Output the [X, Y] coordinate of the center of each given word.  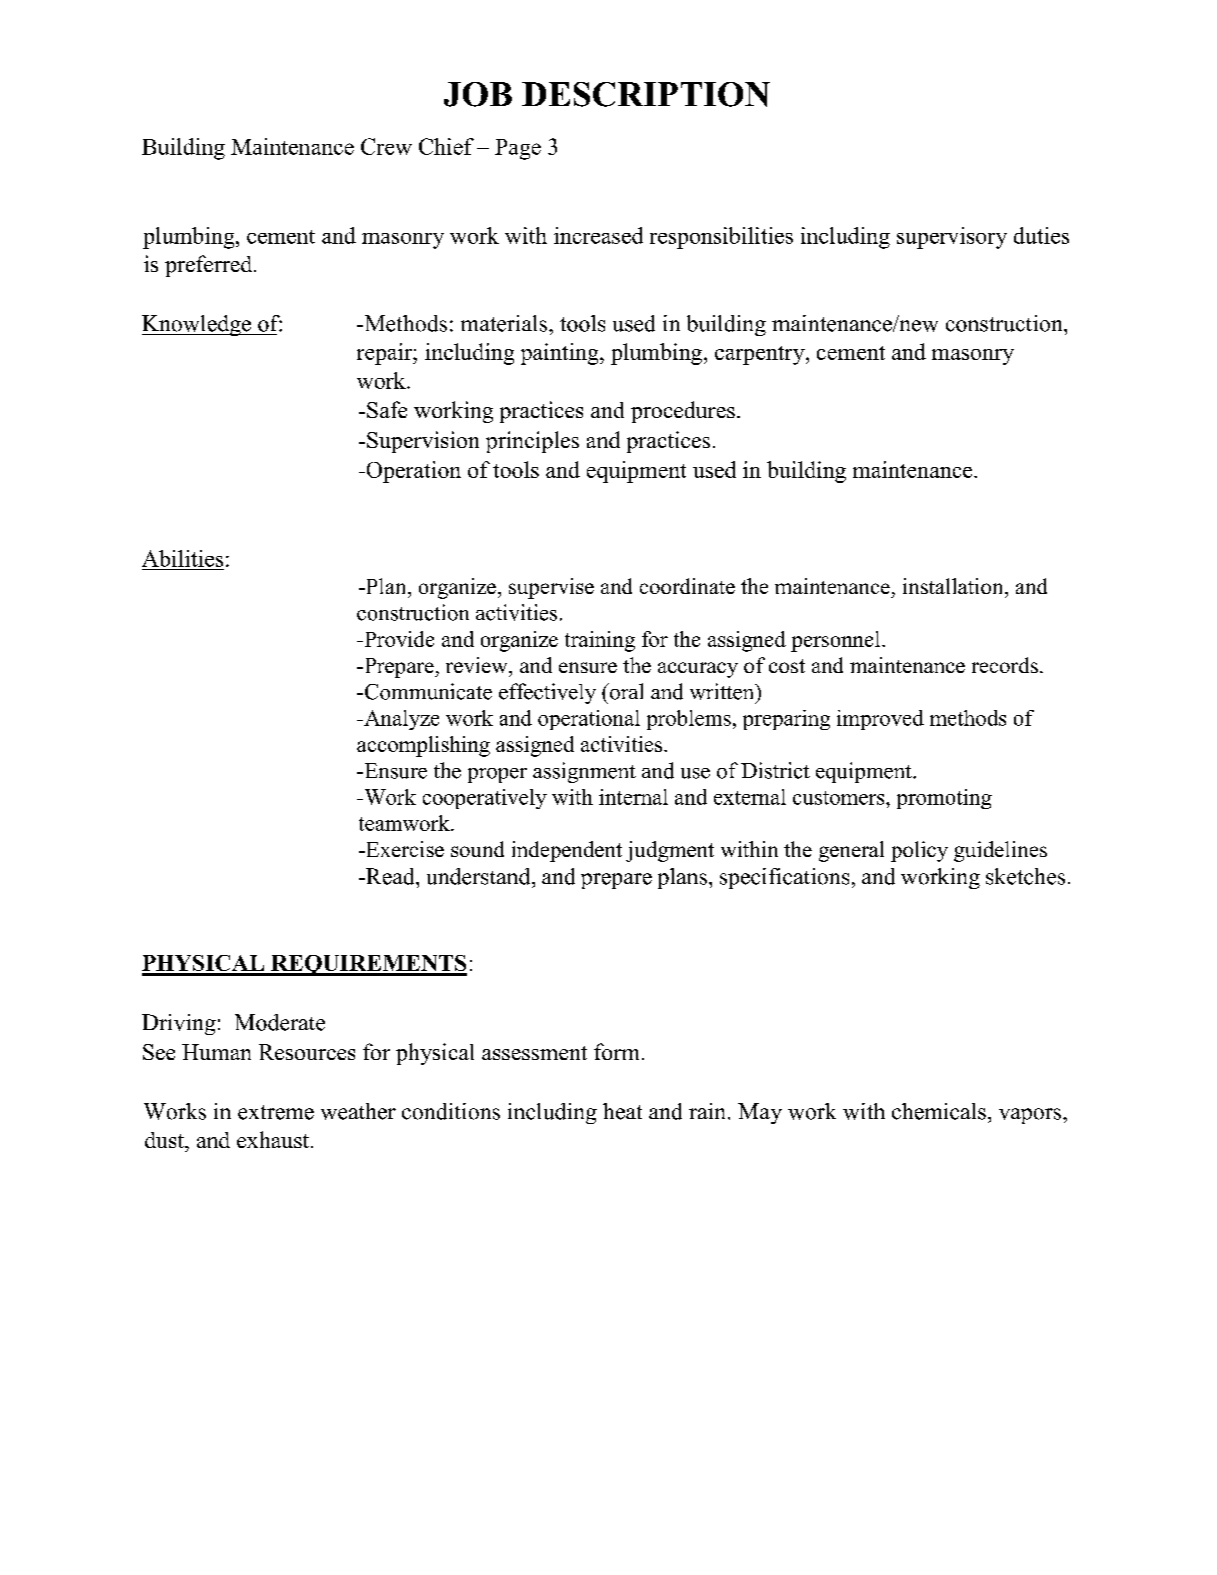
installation [954, 586]
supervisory [952, 238]
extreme [276, 1112]
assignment [584, 772]
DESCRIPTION [646, 94]
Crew [386, 146]
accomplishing [423, 746]
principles [532, 442]
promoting [944, 799]
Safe [387, 409]
